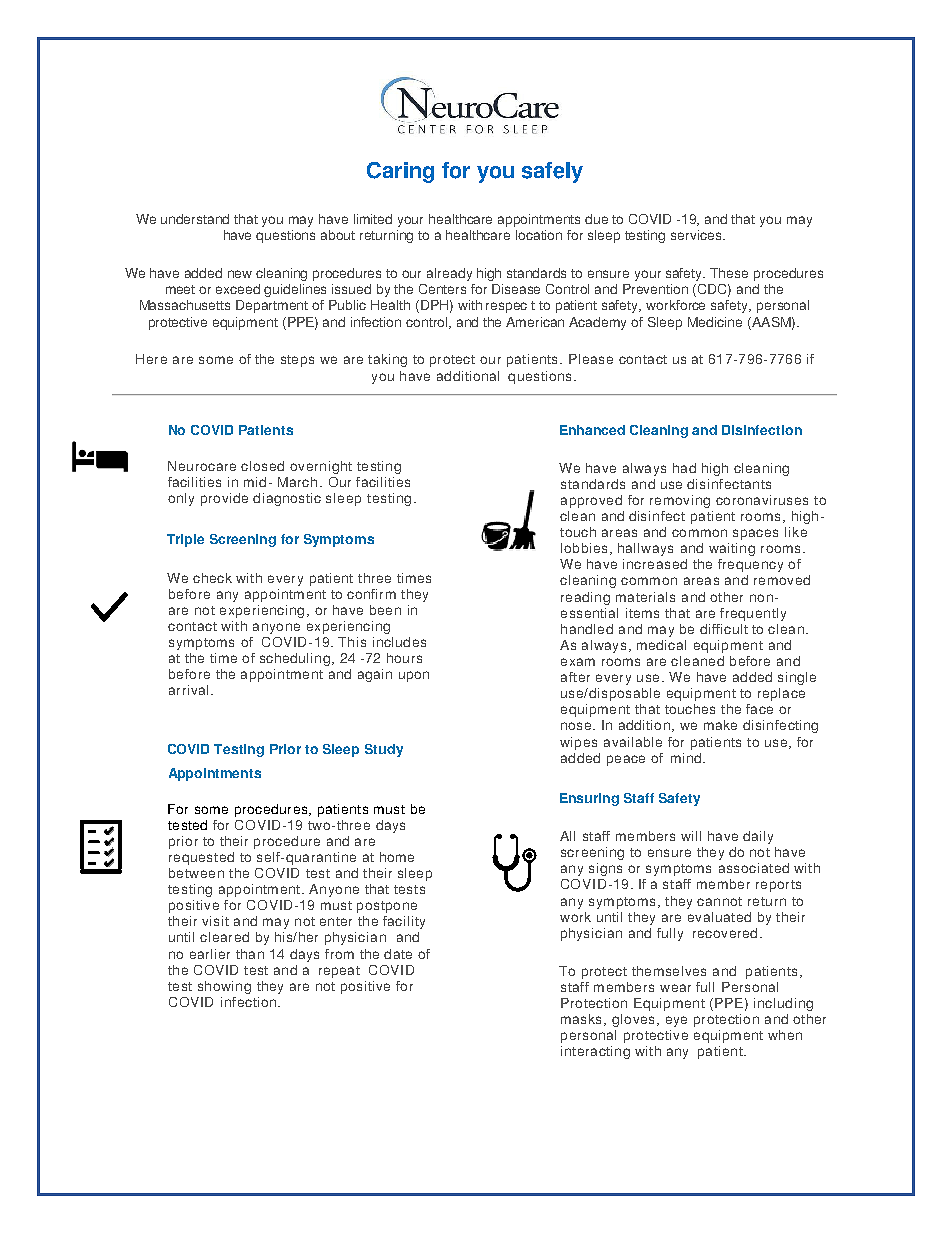 The width and height of the screenshot is (952, 1233). I want to click on had, so click(684, 468).
